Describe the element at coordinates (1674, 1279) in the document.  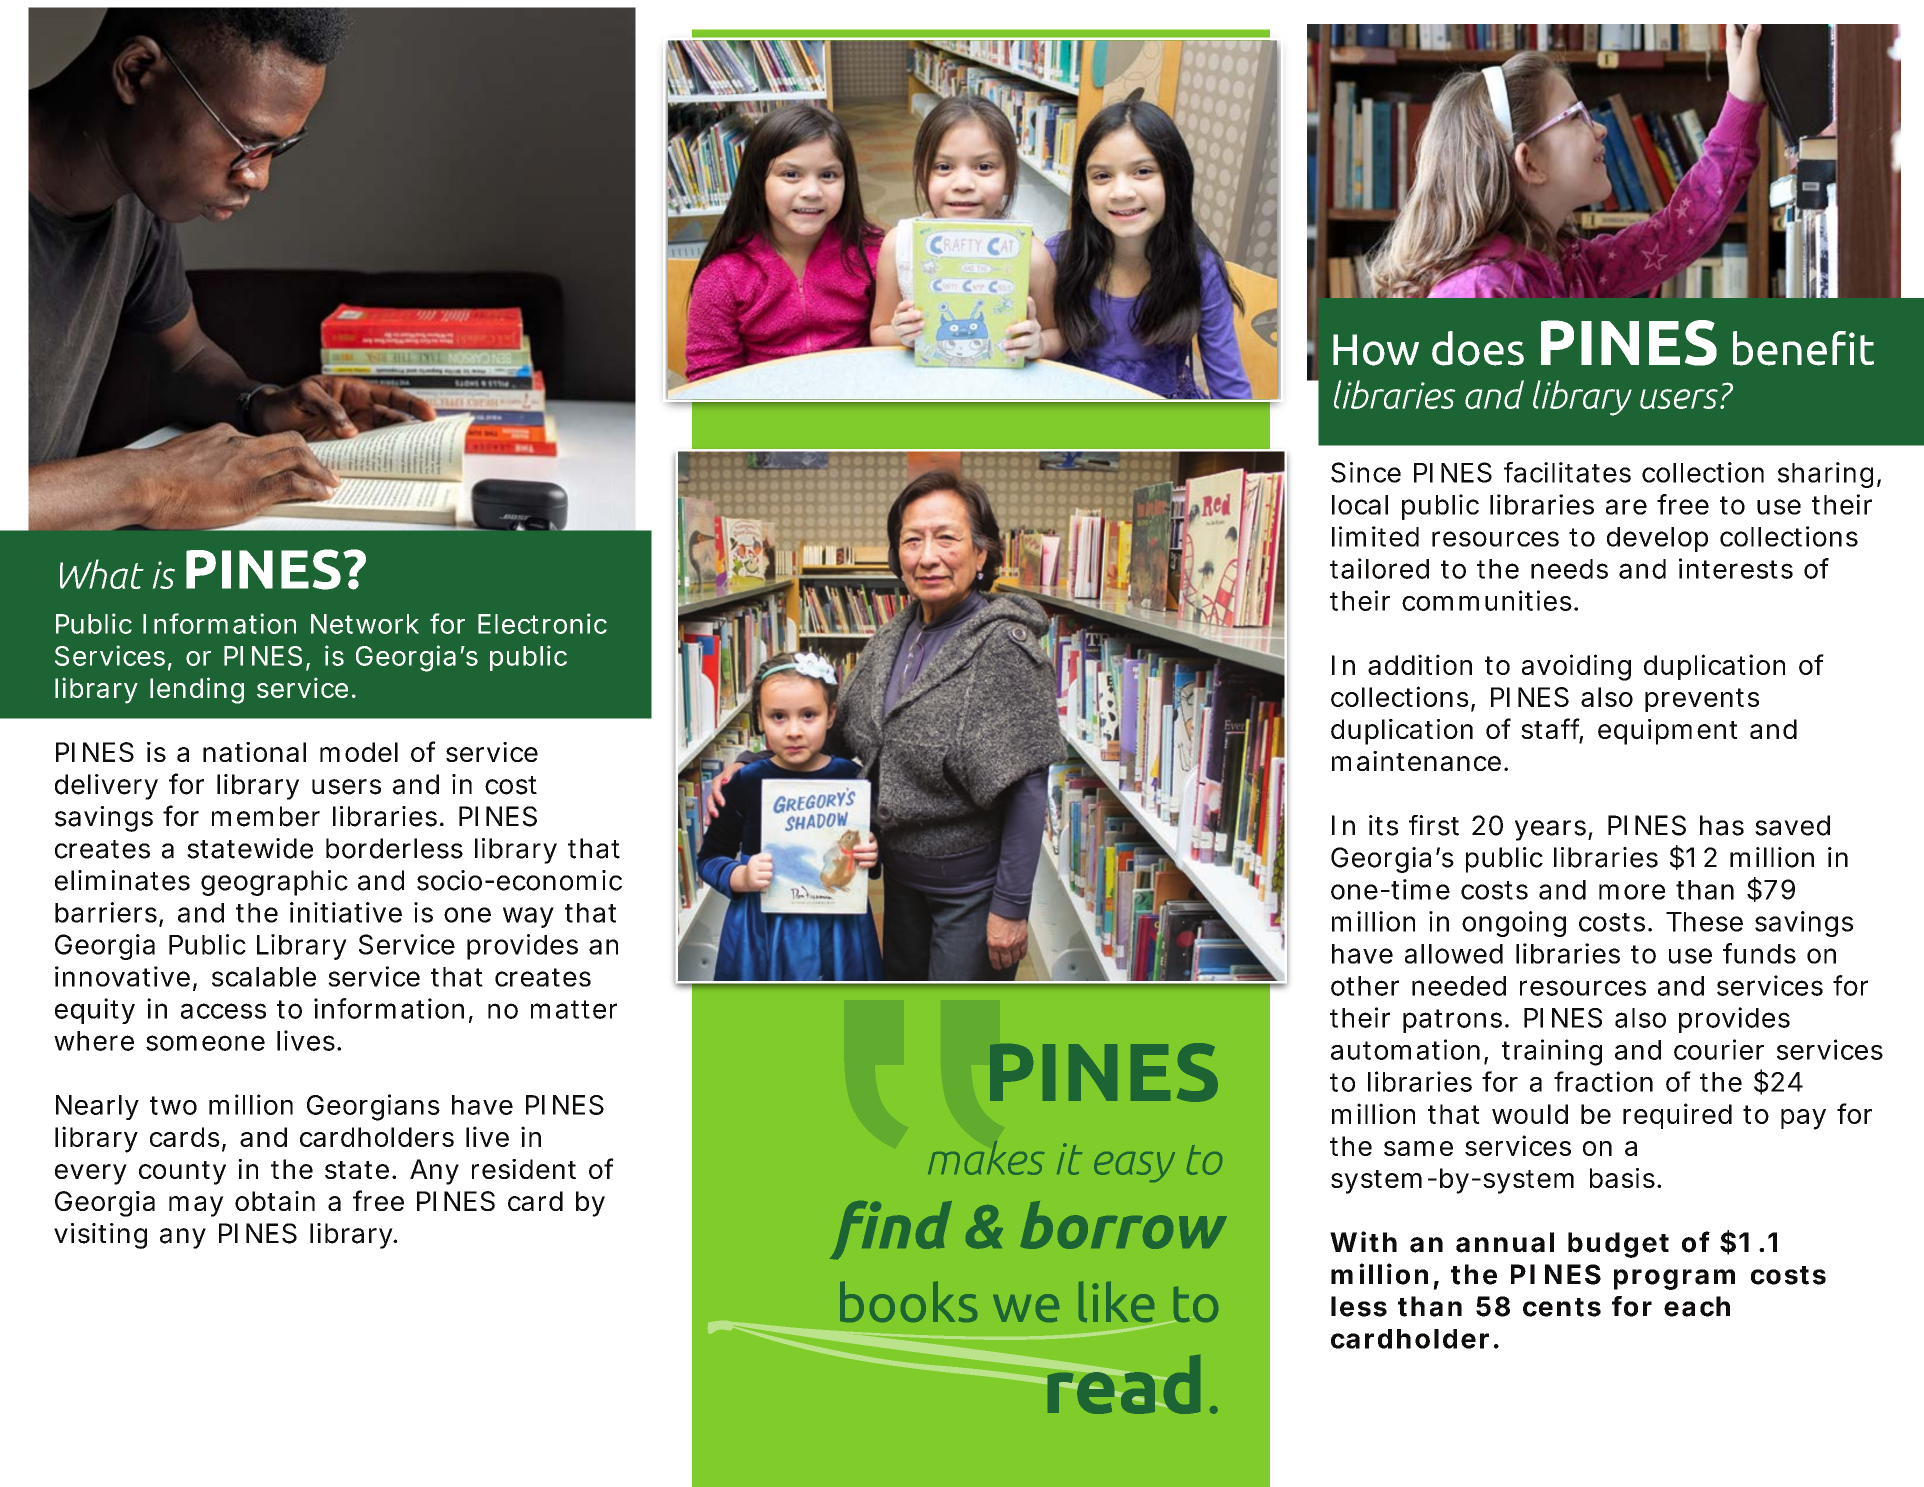
I see `program` at that location.
